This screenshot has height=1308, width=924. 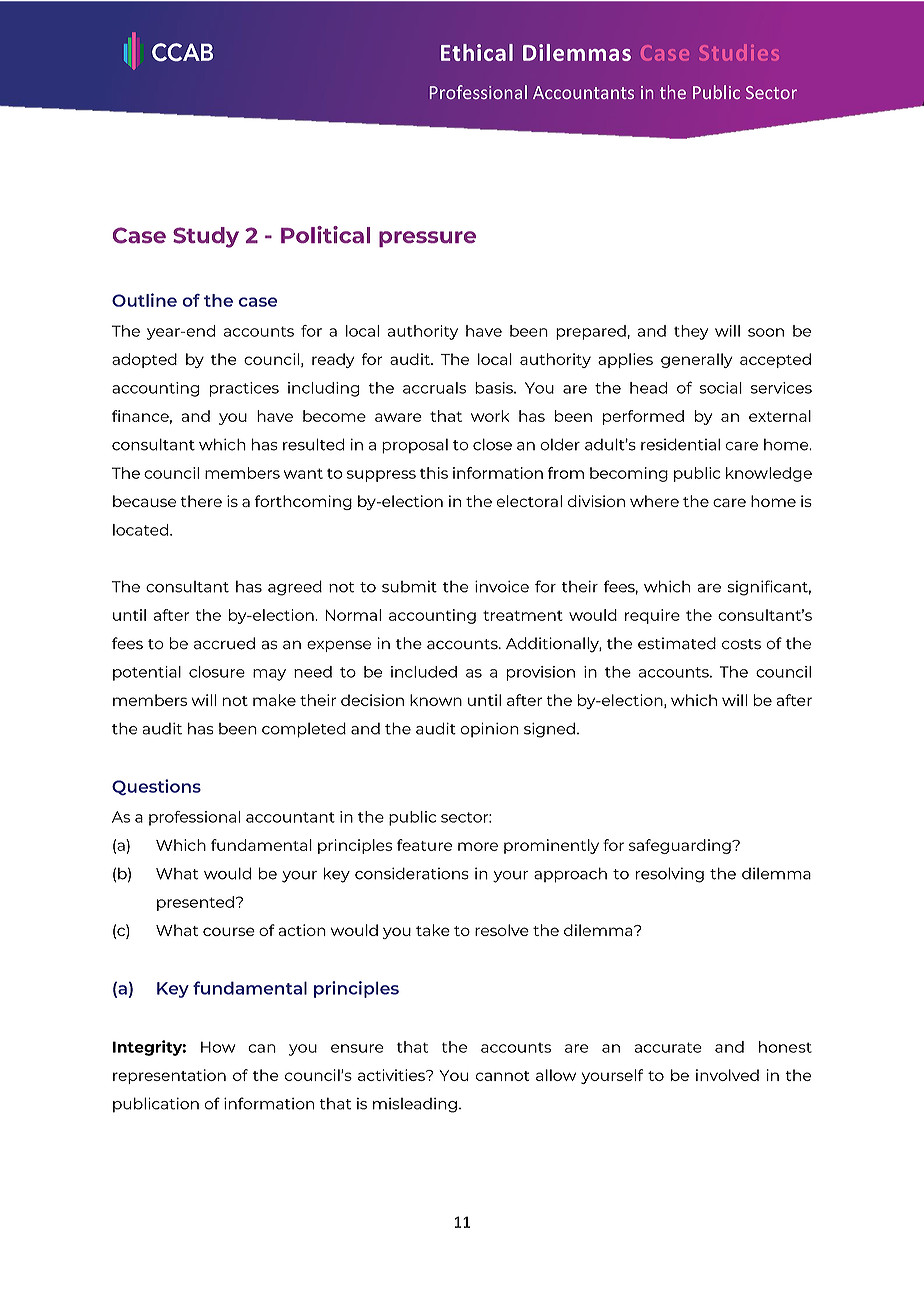 I want to click on agreed, so click(x=295, y=588).
